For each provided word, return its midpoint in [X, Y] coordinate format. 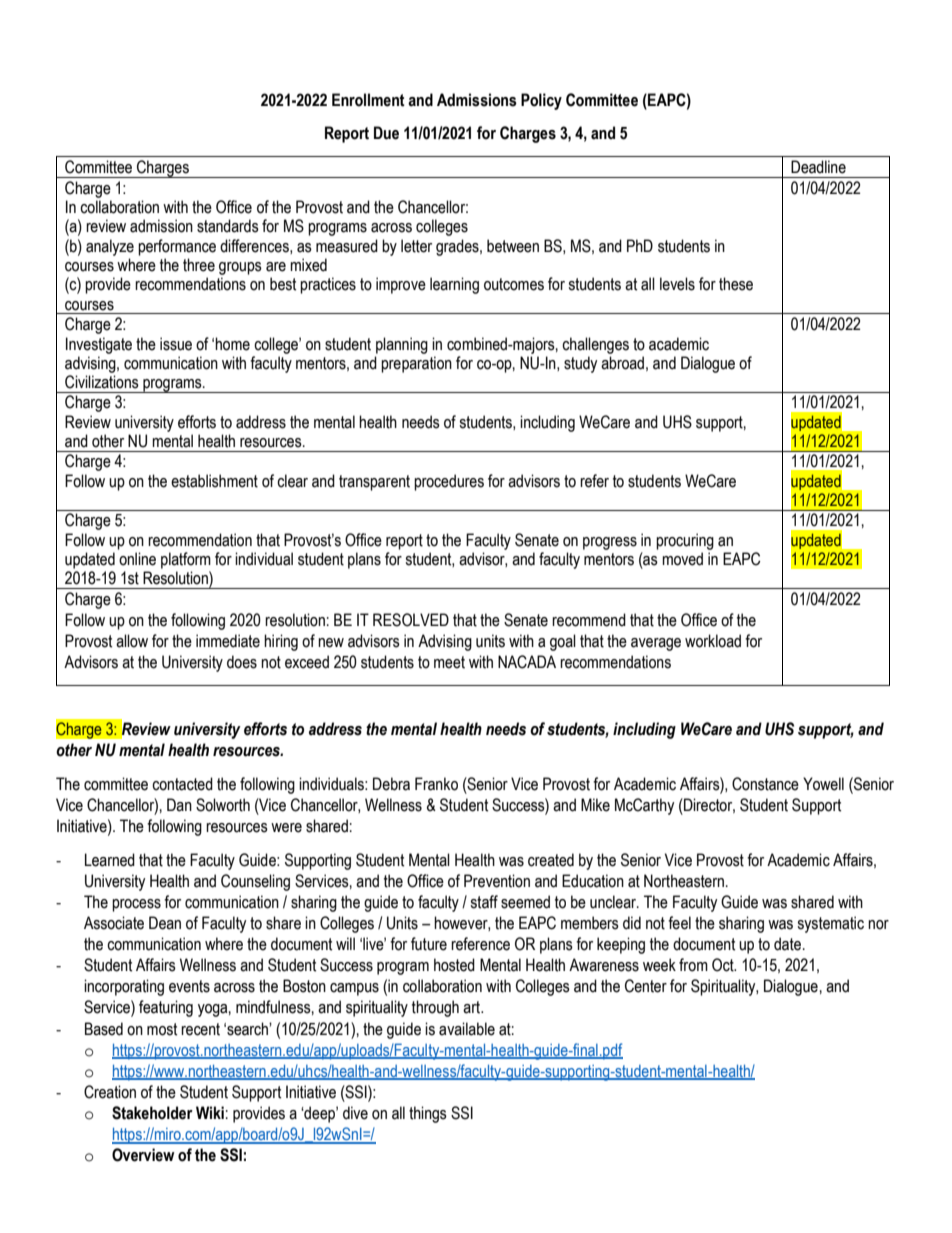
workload [713, 641]
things [428, 1114]
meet [449, 662]
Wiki [210, 1112]
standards [228, 226]
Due [386, 133]
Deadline [818, 167]
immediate [228, 641]
